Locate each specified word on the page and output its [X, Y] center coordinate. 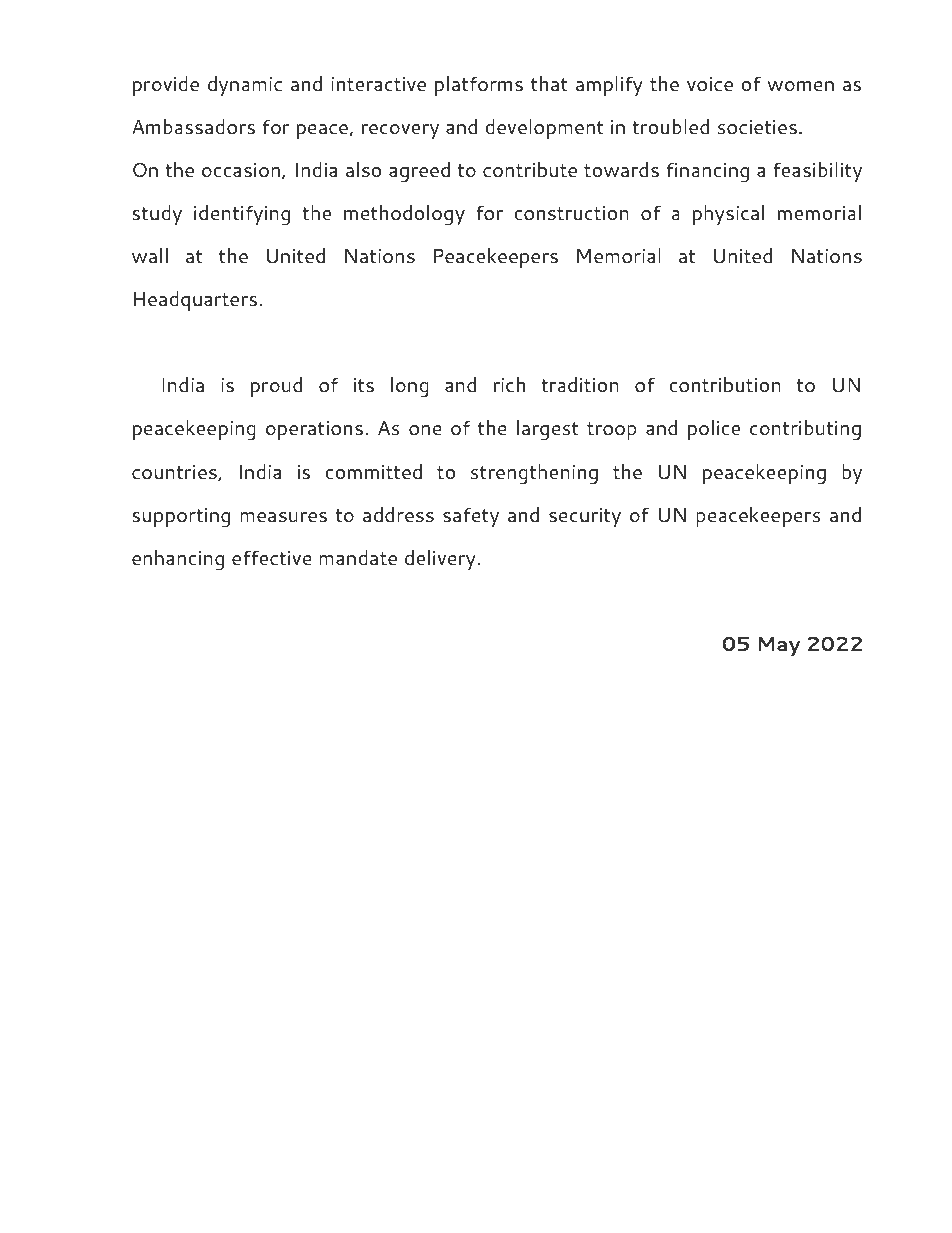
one [425, 430]
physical [728, 215]
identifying [242, 215]
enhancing [178, 560]
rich [509, 384]
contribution [725, 384]
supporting [181, 518]
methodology [404, 215]
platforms [479, 86]
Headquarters [197, 301]
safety [471, 518]
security [585, 518]
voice [710, 84]
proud [276, 387]
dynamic [245, 86]
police [714, 430]
